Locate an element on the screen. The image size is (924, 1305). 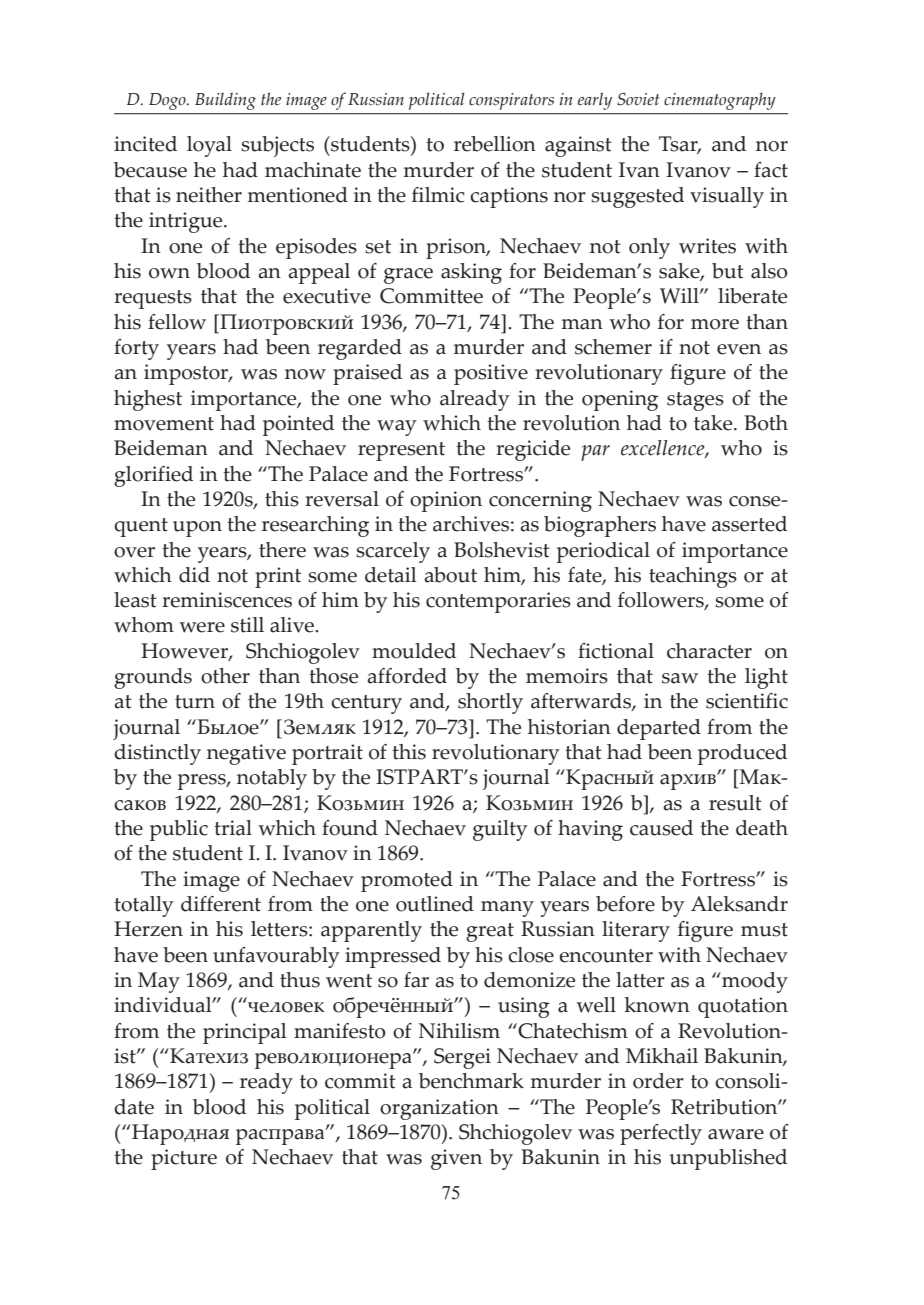
cinematography is located at coordinates (720, 101).
